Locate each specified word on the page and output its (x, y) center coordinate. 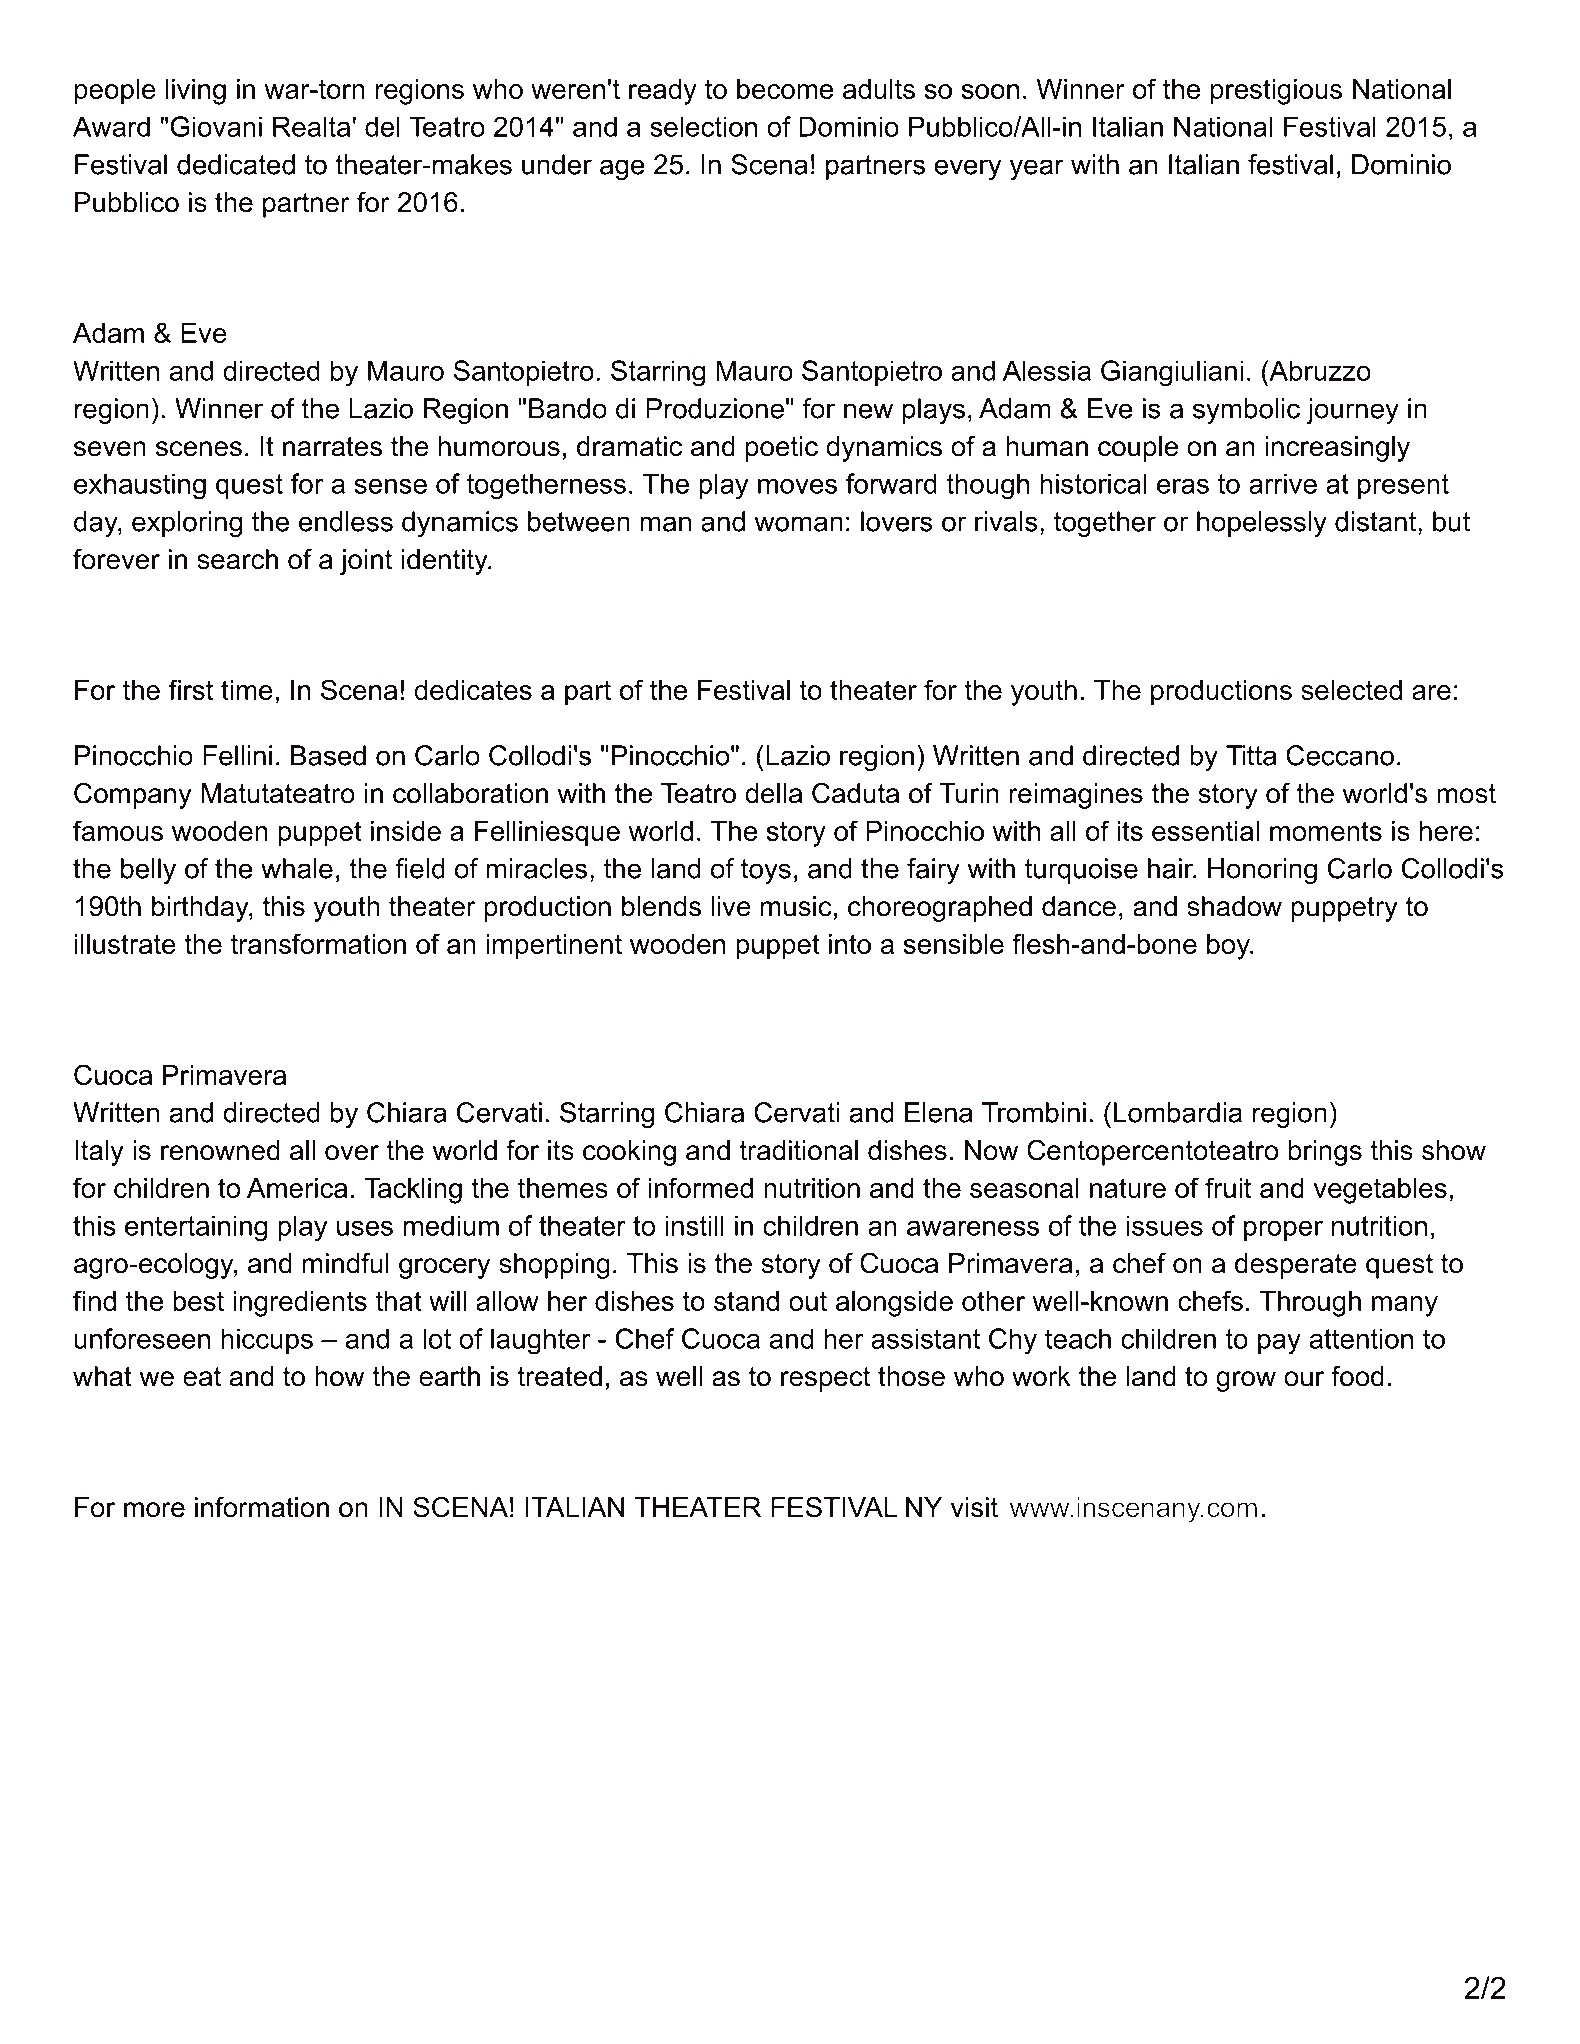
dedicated (236, 164)
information (262, 1507)
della (773, 793)
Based (328, 755)
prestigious (1276, 92)
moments (1326, 831)
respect (825, 1379)
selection (703, 126)
